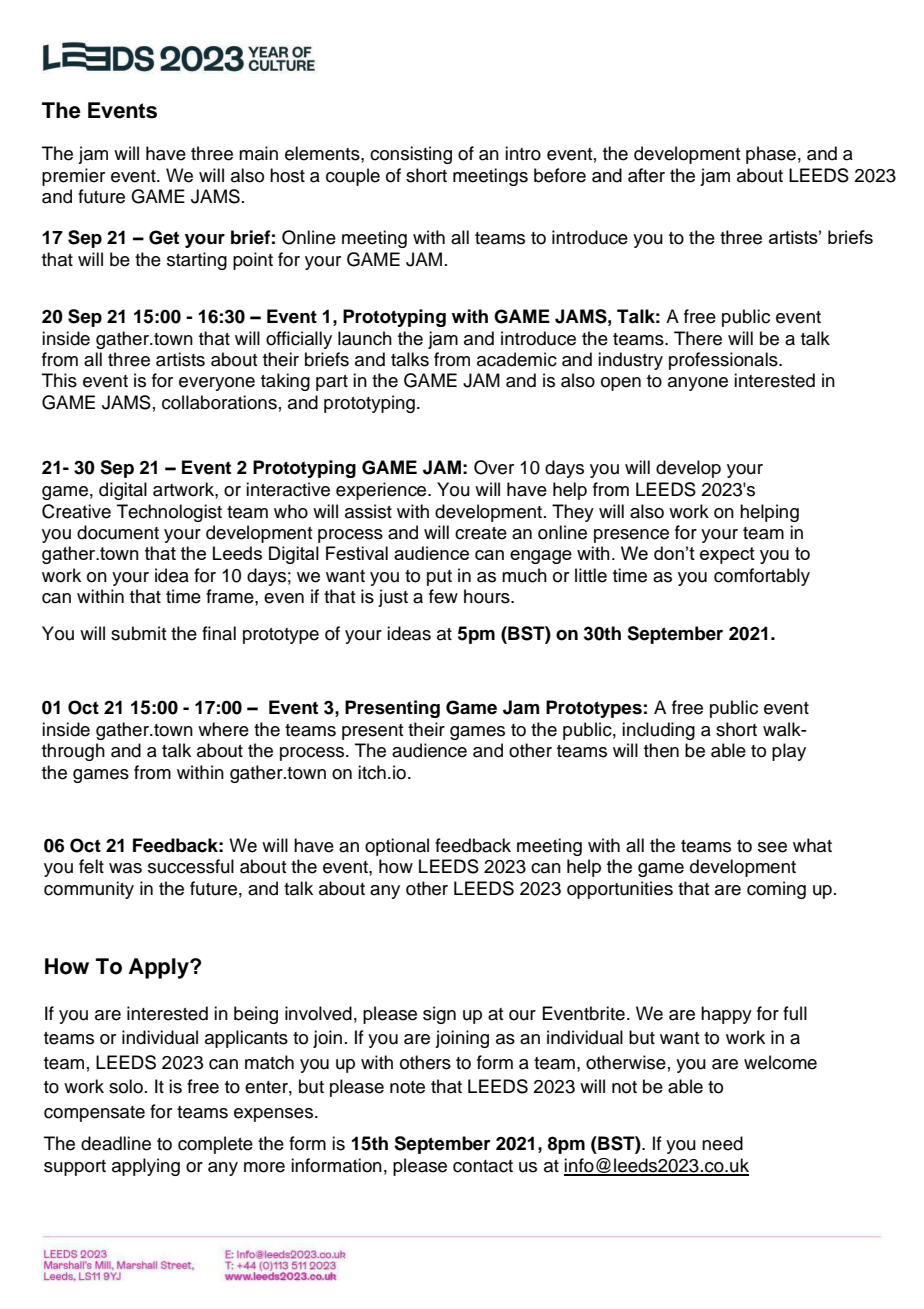 The image size is (924, 1309). Describe the element at coordinates (73, 177) in the document. I see `premier` at that location.
